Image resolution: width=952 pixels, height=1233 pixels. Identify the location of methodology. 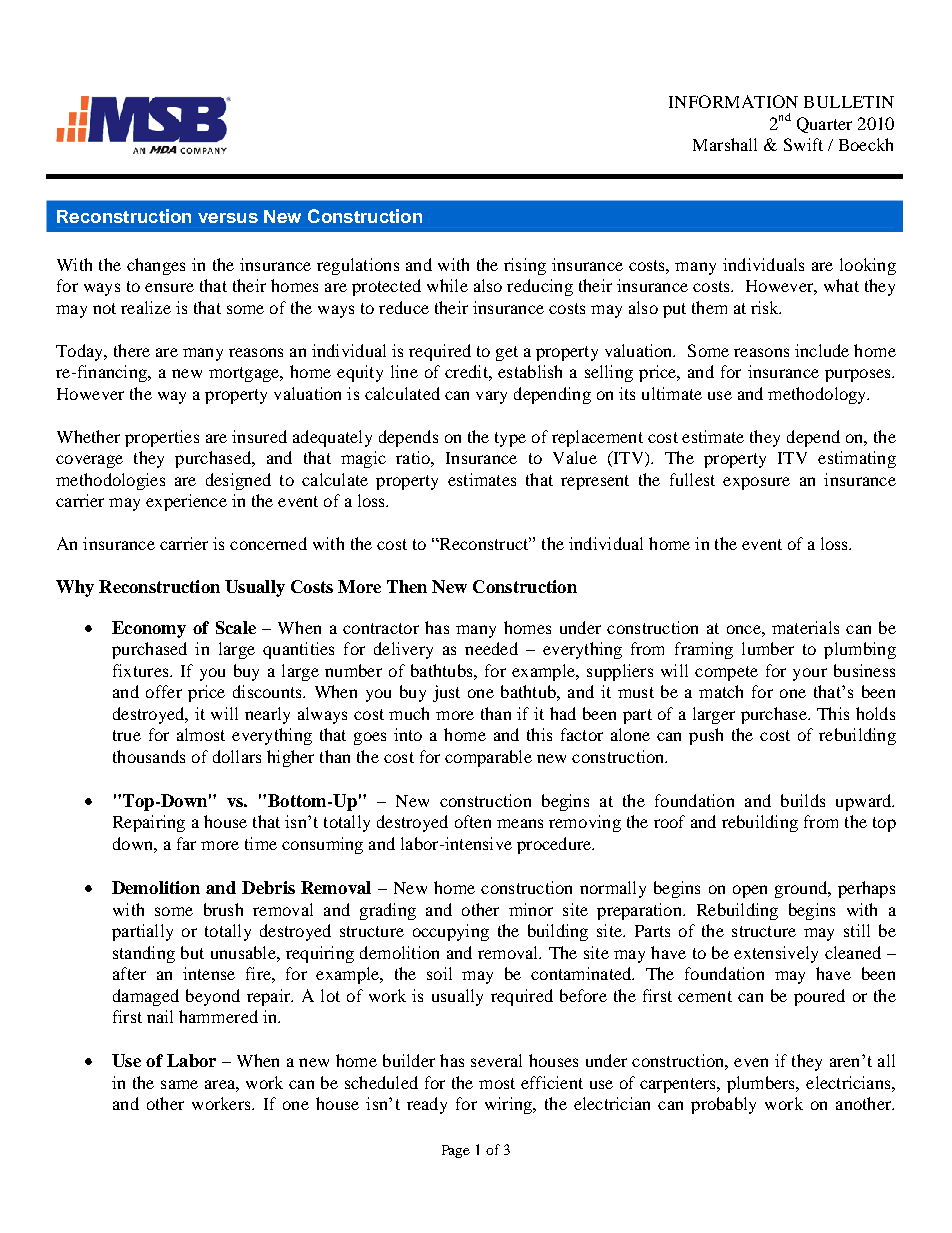
(818, 395).
